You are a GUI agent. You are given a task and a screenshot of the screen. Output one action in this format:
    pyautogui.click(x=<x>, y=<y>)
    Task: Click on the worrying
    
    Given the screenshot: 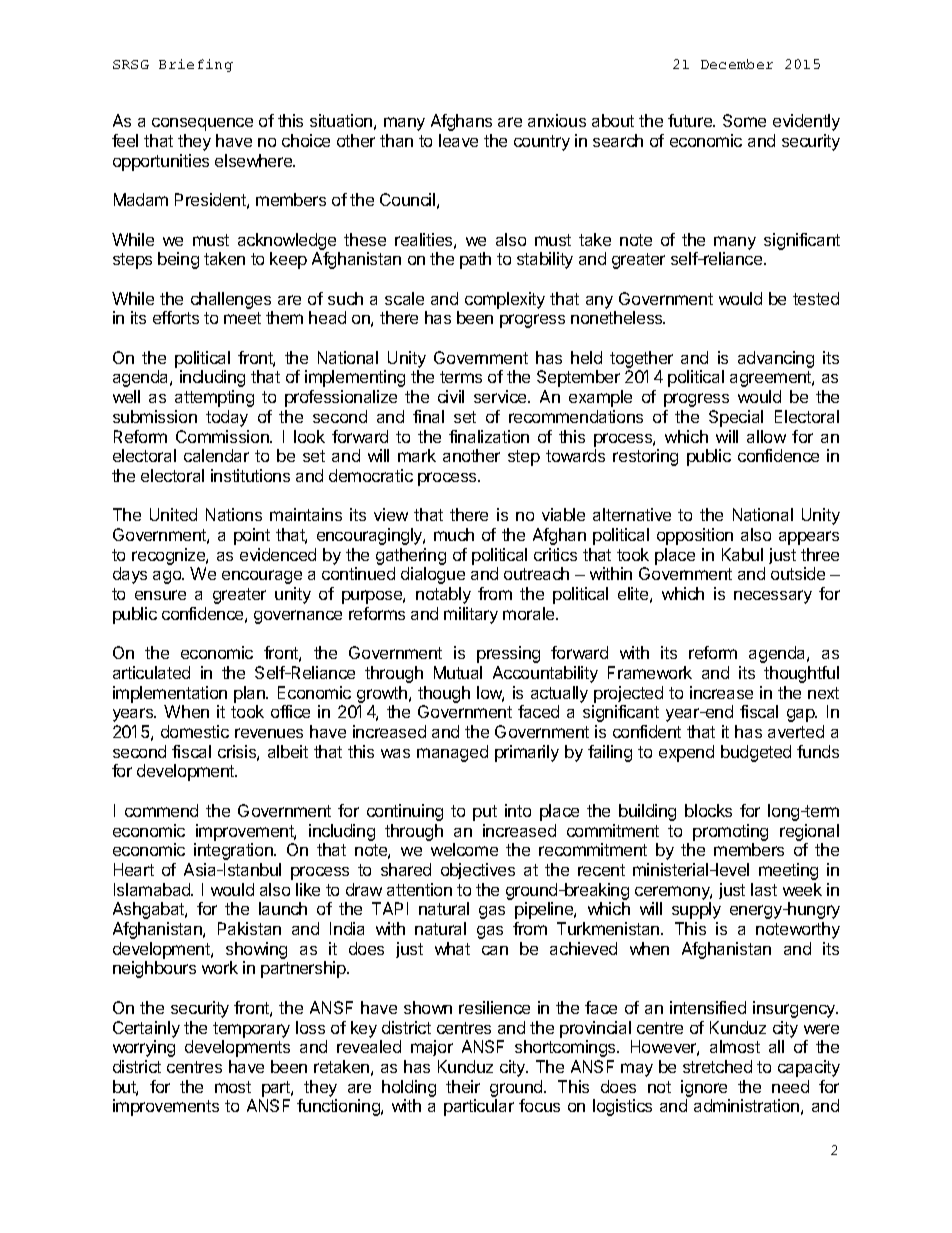 What is the action you would take?
    pyautogui.click(x=144, y=1048)
